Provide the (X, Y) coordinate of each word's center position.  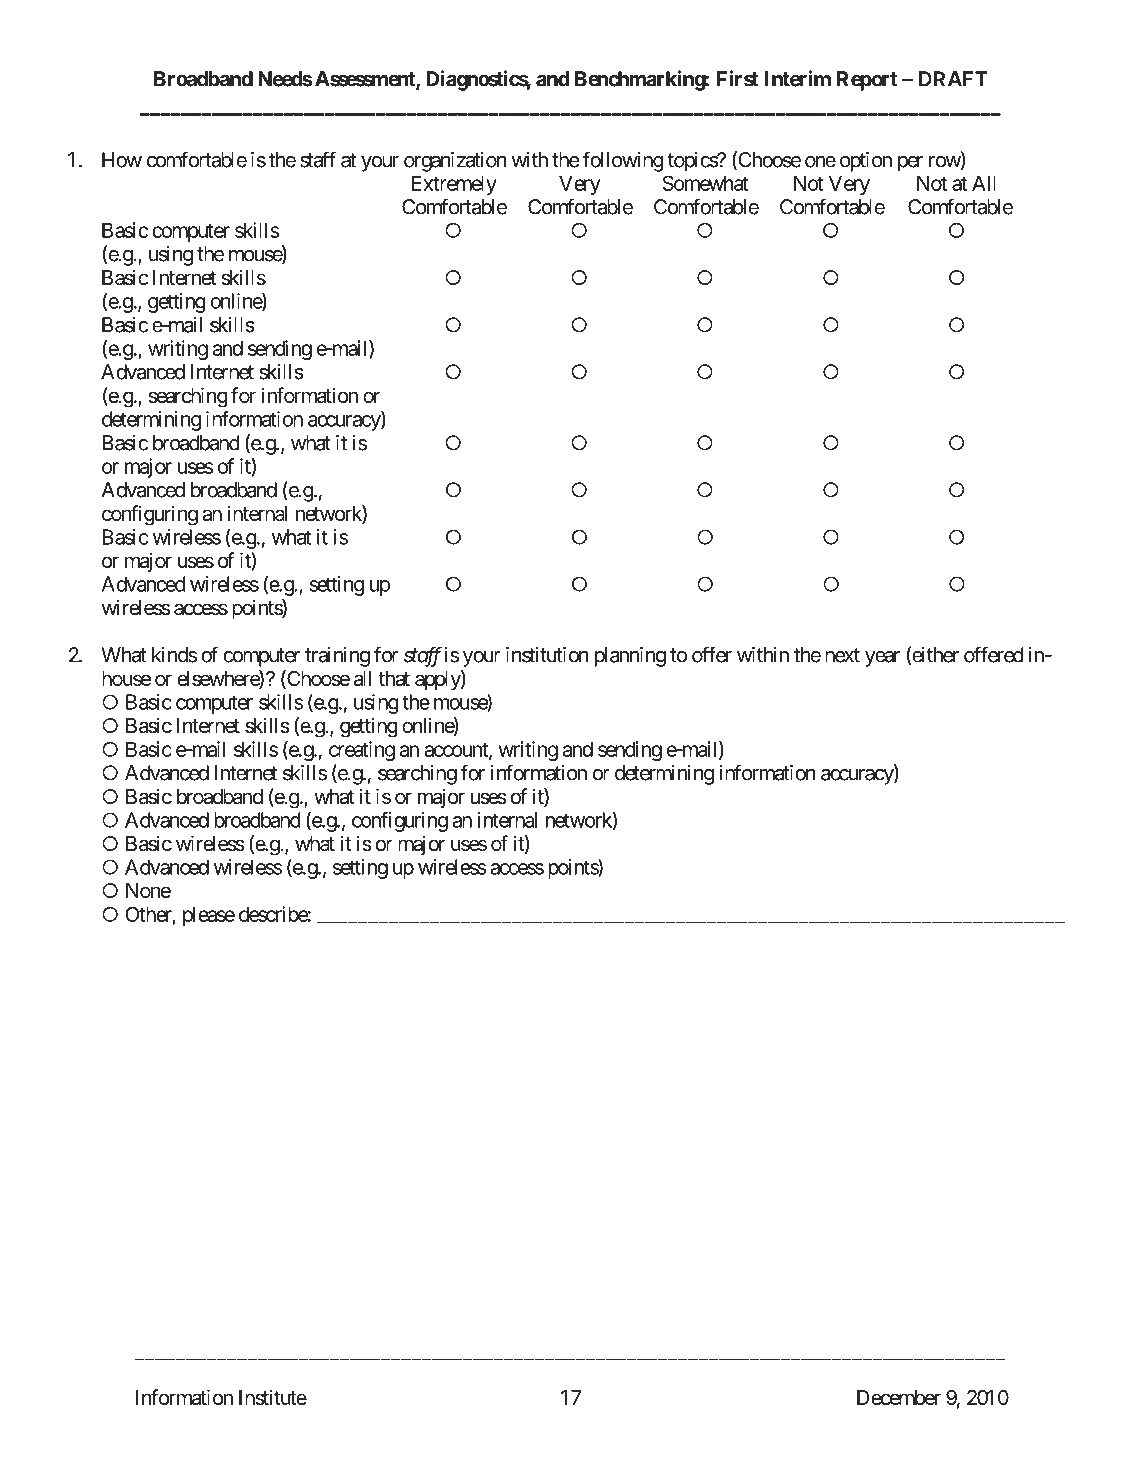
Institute (273, 1397)
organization (455, 162)
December (899, 1398)
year (882, 659)
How (122, 160)
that (394, 679)
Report (867, 81)
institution (547, 655)
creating (362, 751)
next (842, 655)
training (337, 657)
